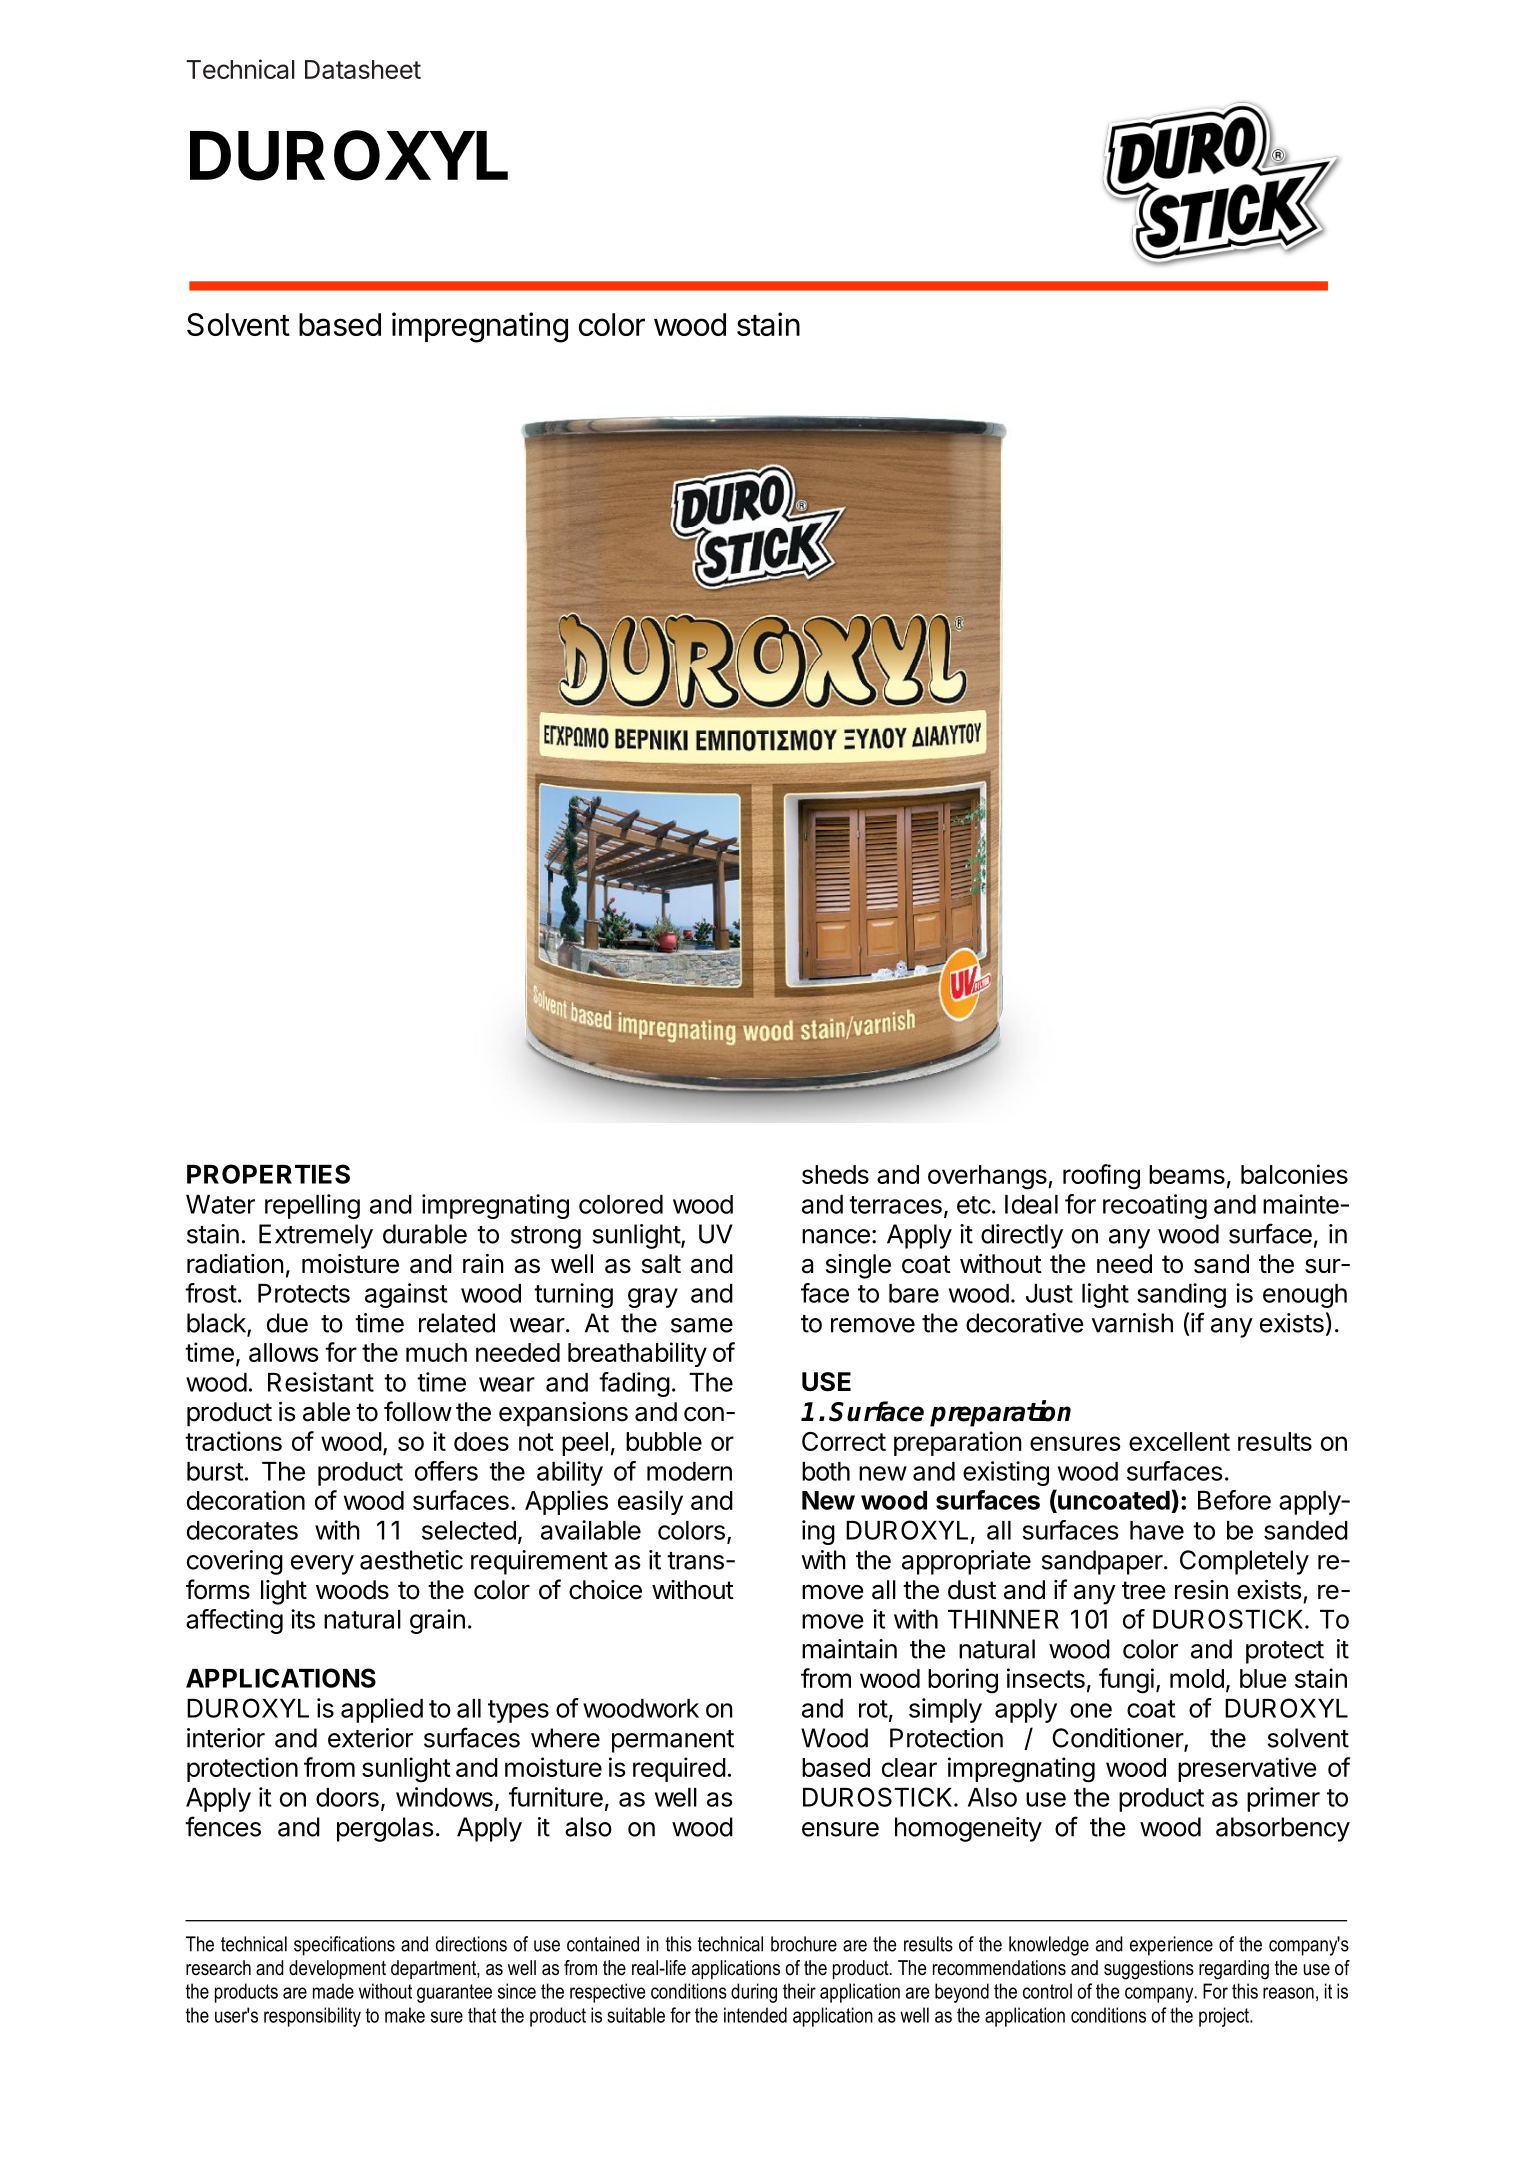 Image resolution: width=1534 pixels, height=2170 pixels. What do you see at coordinates (1187, 1174) in the screenshot?
I see `beams` at bounding box center [1187, 1174].
